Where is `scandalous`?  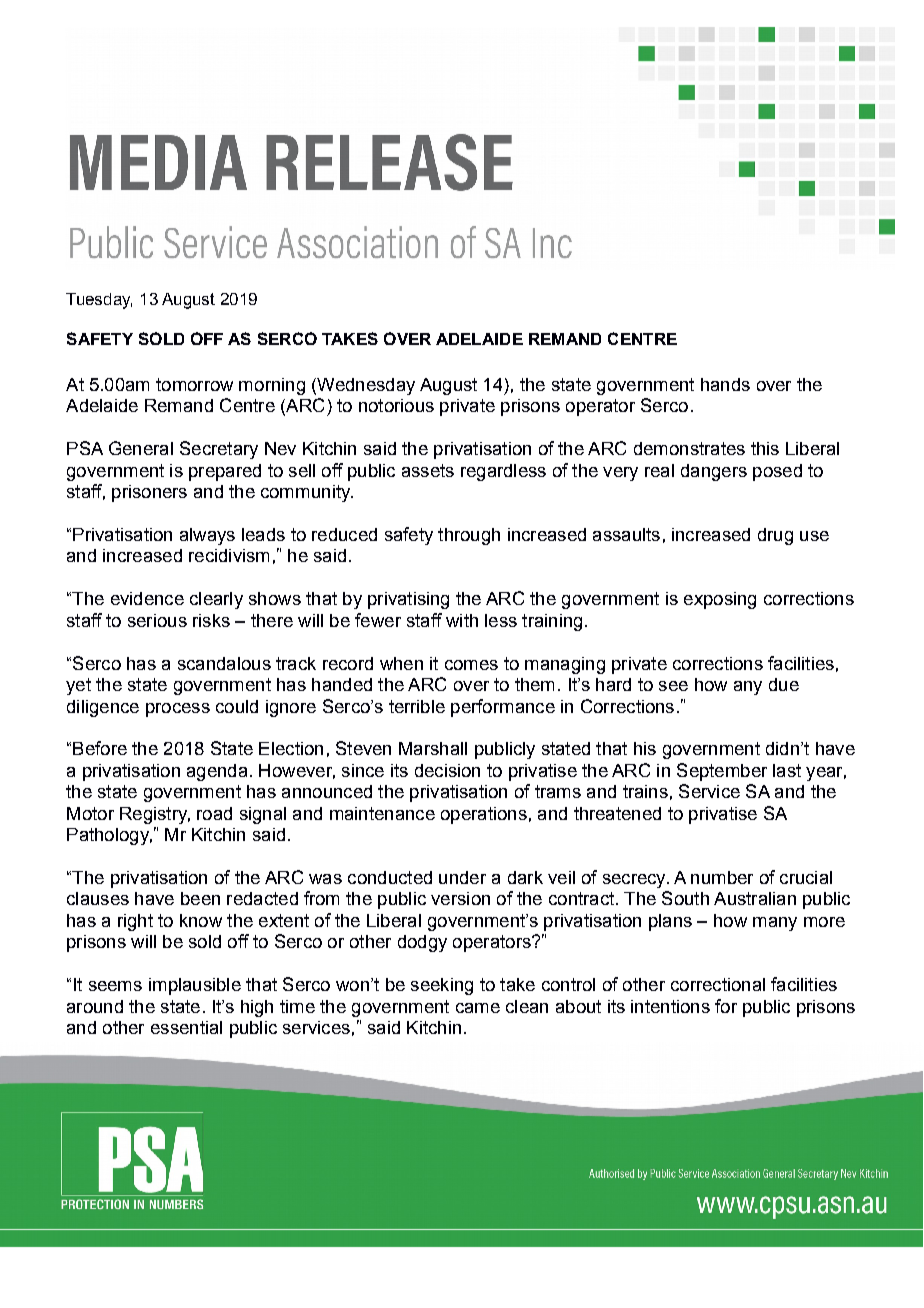
scandalous is located at coordinates (224, 663).
